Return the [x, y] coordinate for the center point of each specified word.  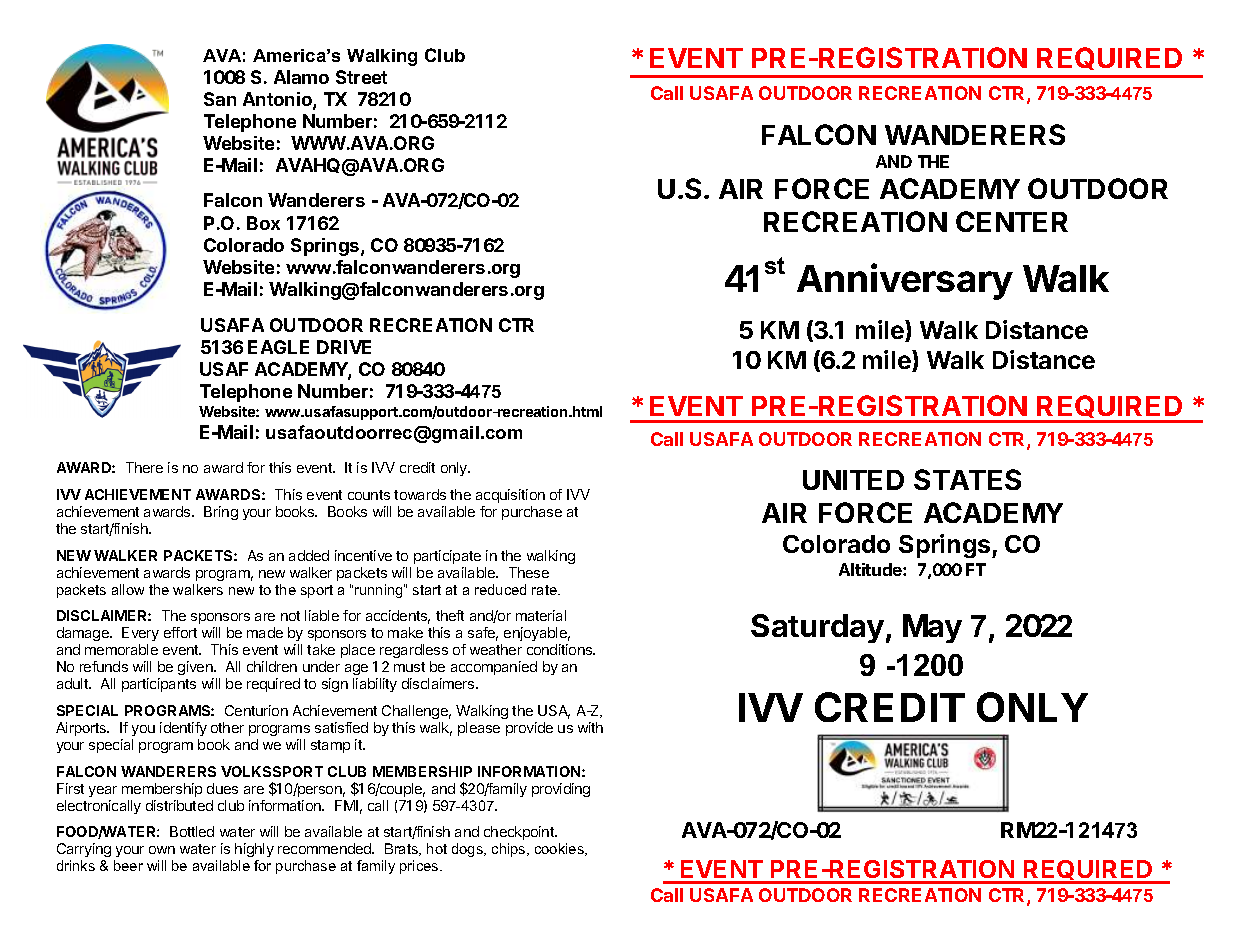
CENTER [1012, 221]
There [144, 467]
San [220, 99]
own [162, 850]
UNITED [853, 480]
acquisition [510, 496]
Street [361, 77]
